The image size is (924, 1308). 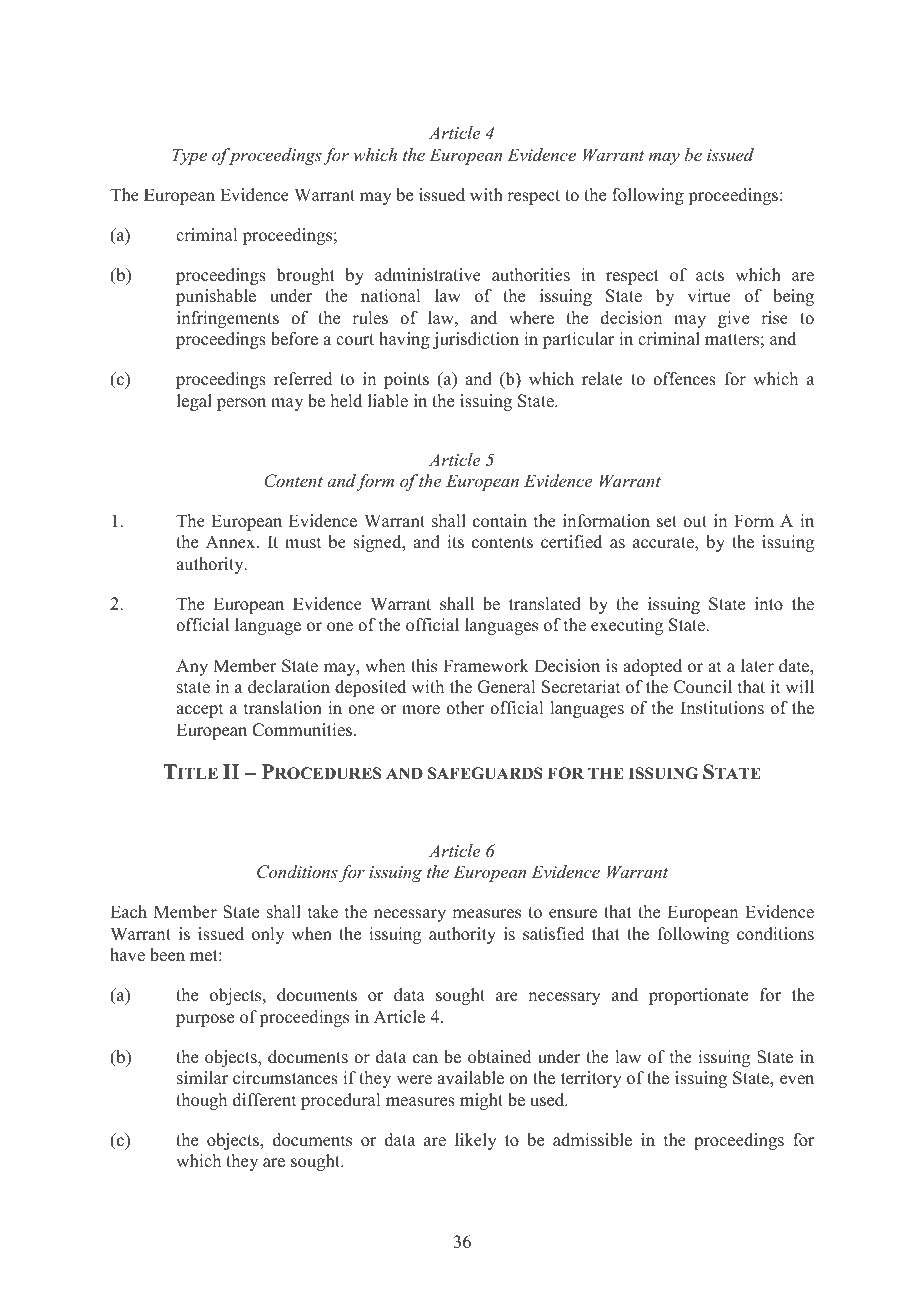 I want to click on been, so click(x=167, y=955).
